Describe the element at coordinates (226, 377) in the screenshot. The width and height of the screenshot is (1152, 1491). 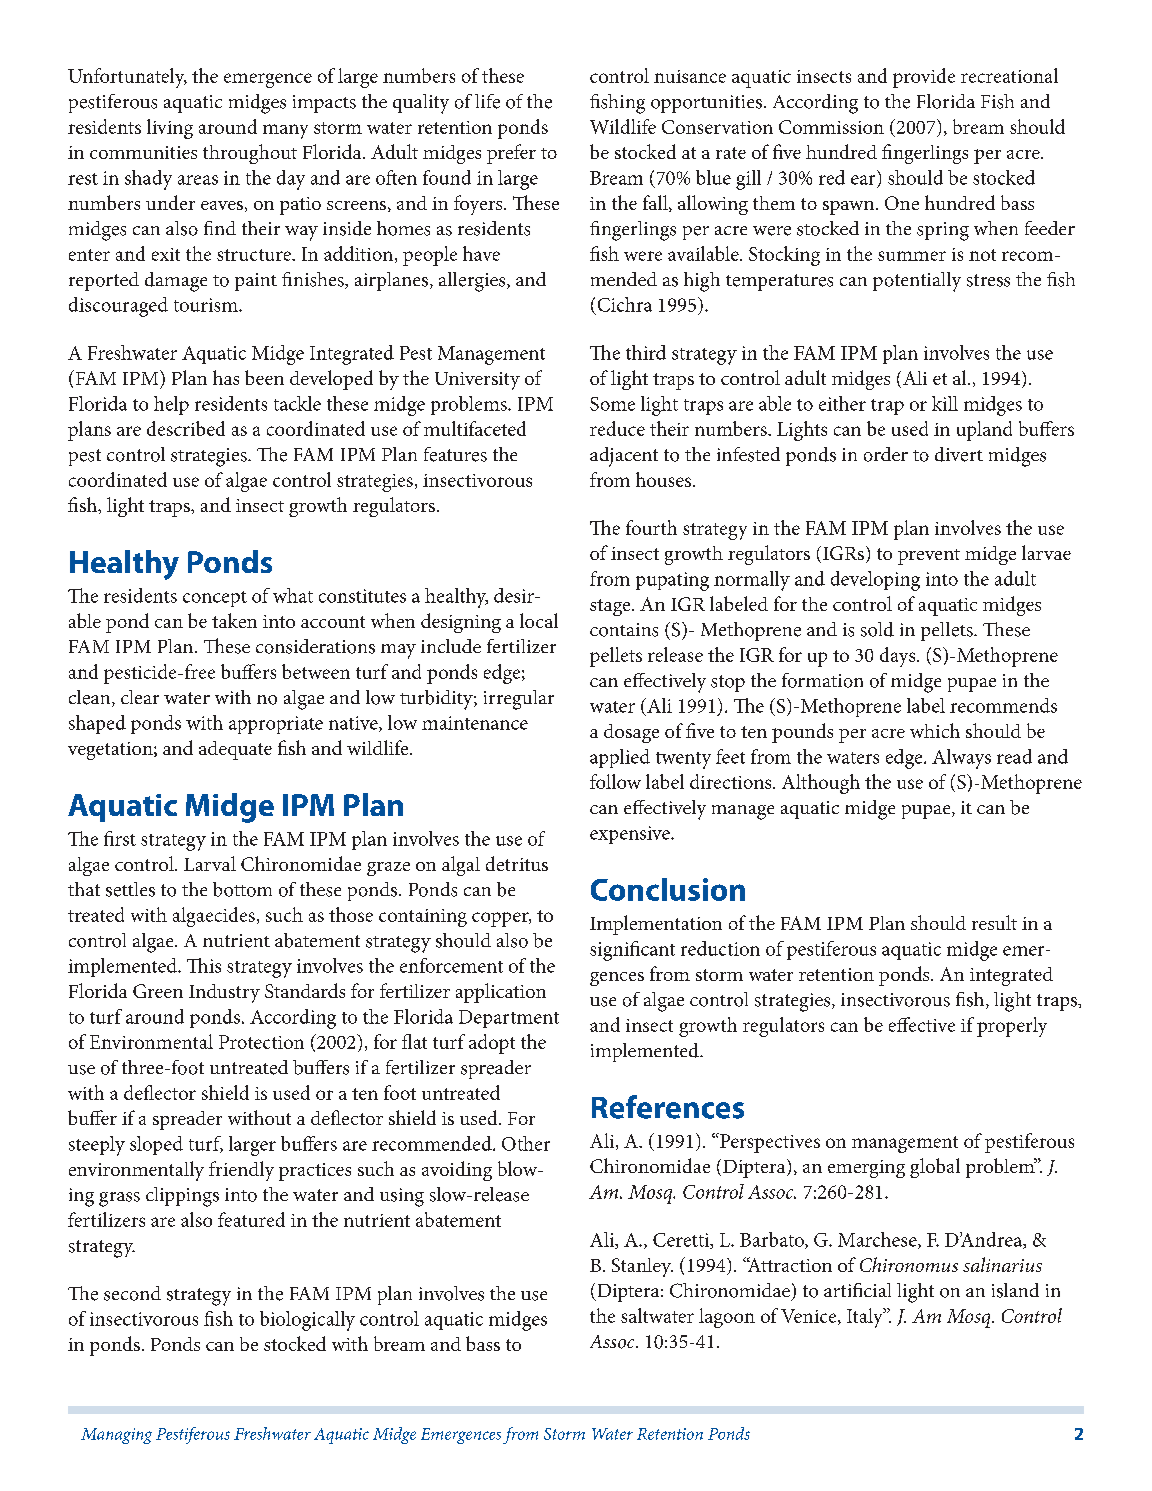
I see `has` at that location.
